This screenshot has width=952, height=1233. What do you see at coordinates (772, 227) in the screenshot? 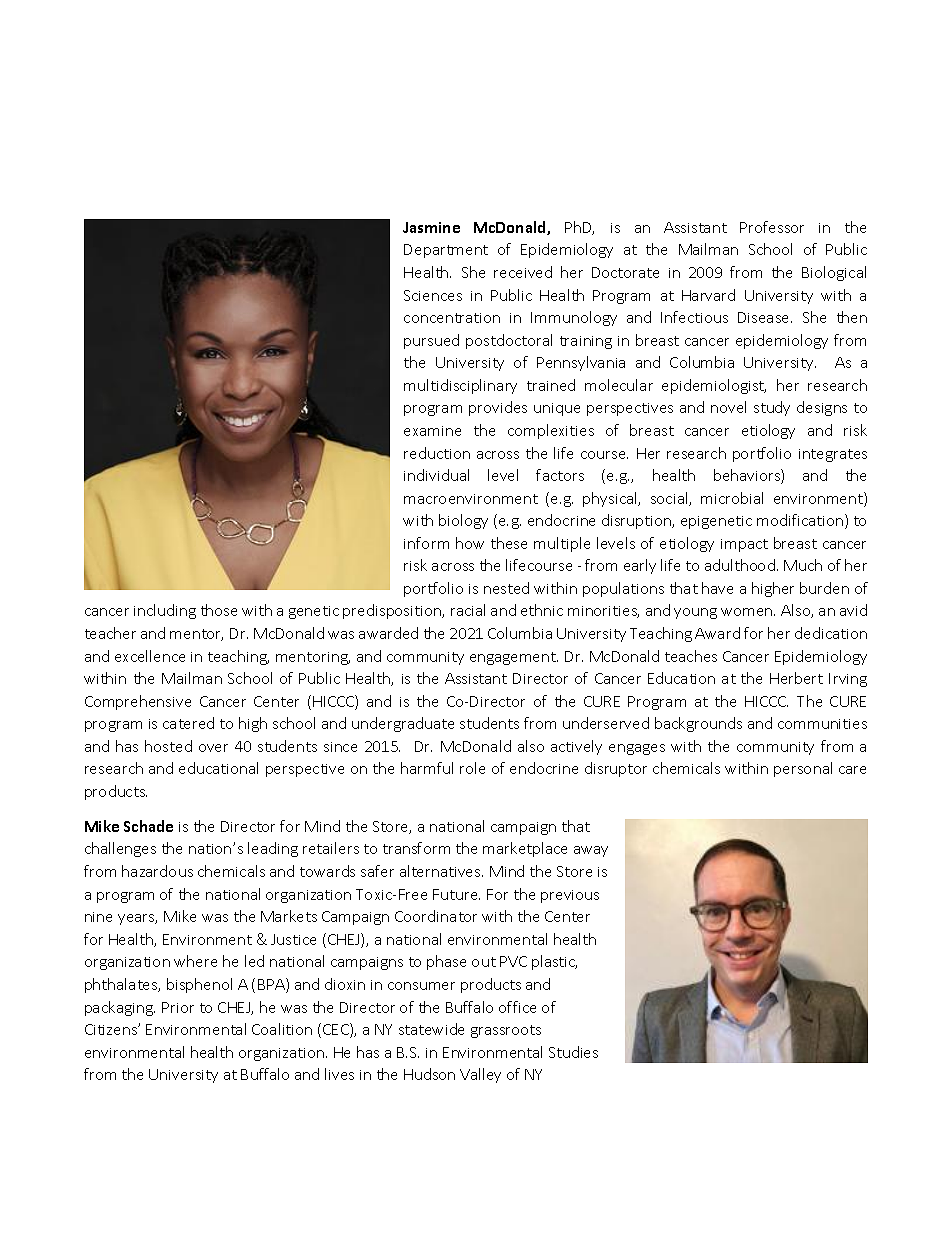
I see `Professor` at bounding box center [772, 227].
